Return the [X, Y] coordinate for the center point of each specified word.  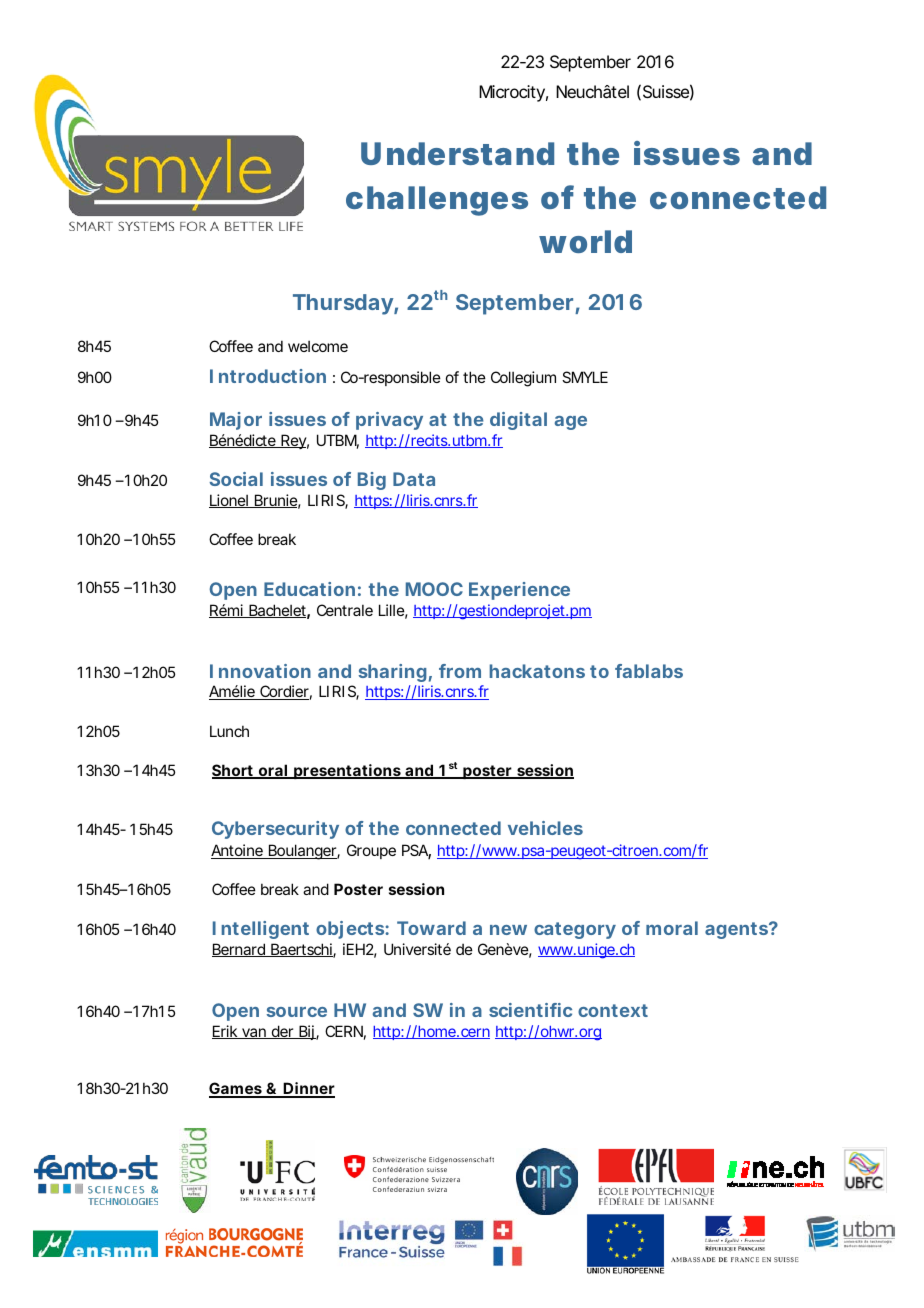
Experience [519, 591]
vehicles [545, 828]
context [613, 1010]
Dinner [308, 1090]
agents [737, 930]
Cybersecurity [275, 830]
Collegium [523, 379]
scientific [530, 1010]
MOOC [434, 589]
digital [518, 421]
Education [309, 589]
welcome [318, 346]
